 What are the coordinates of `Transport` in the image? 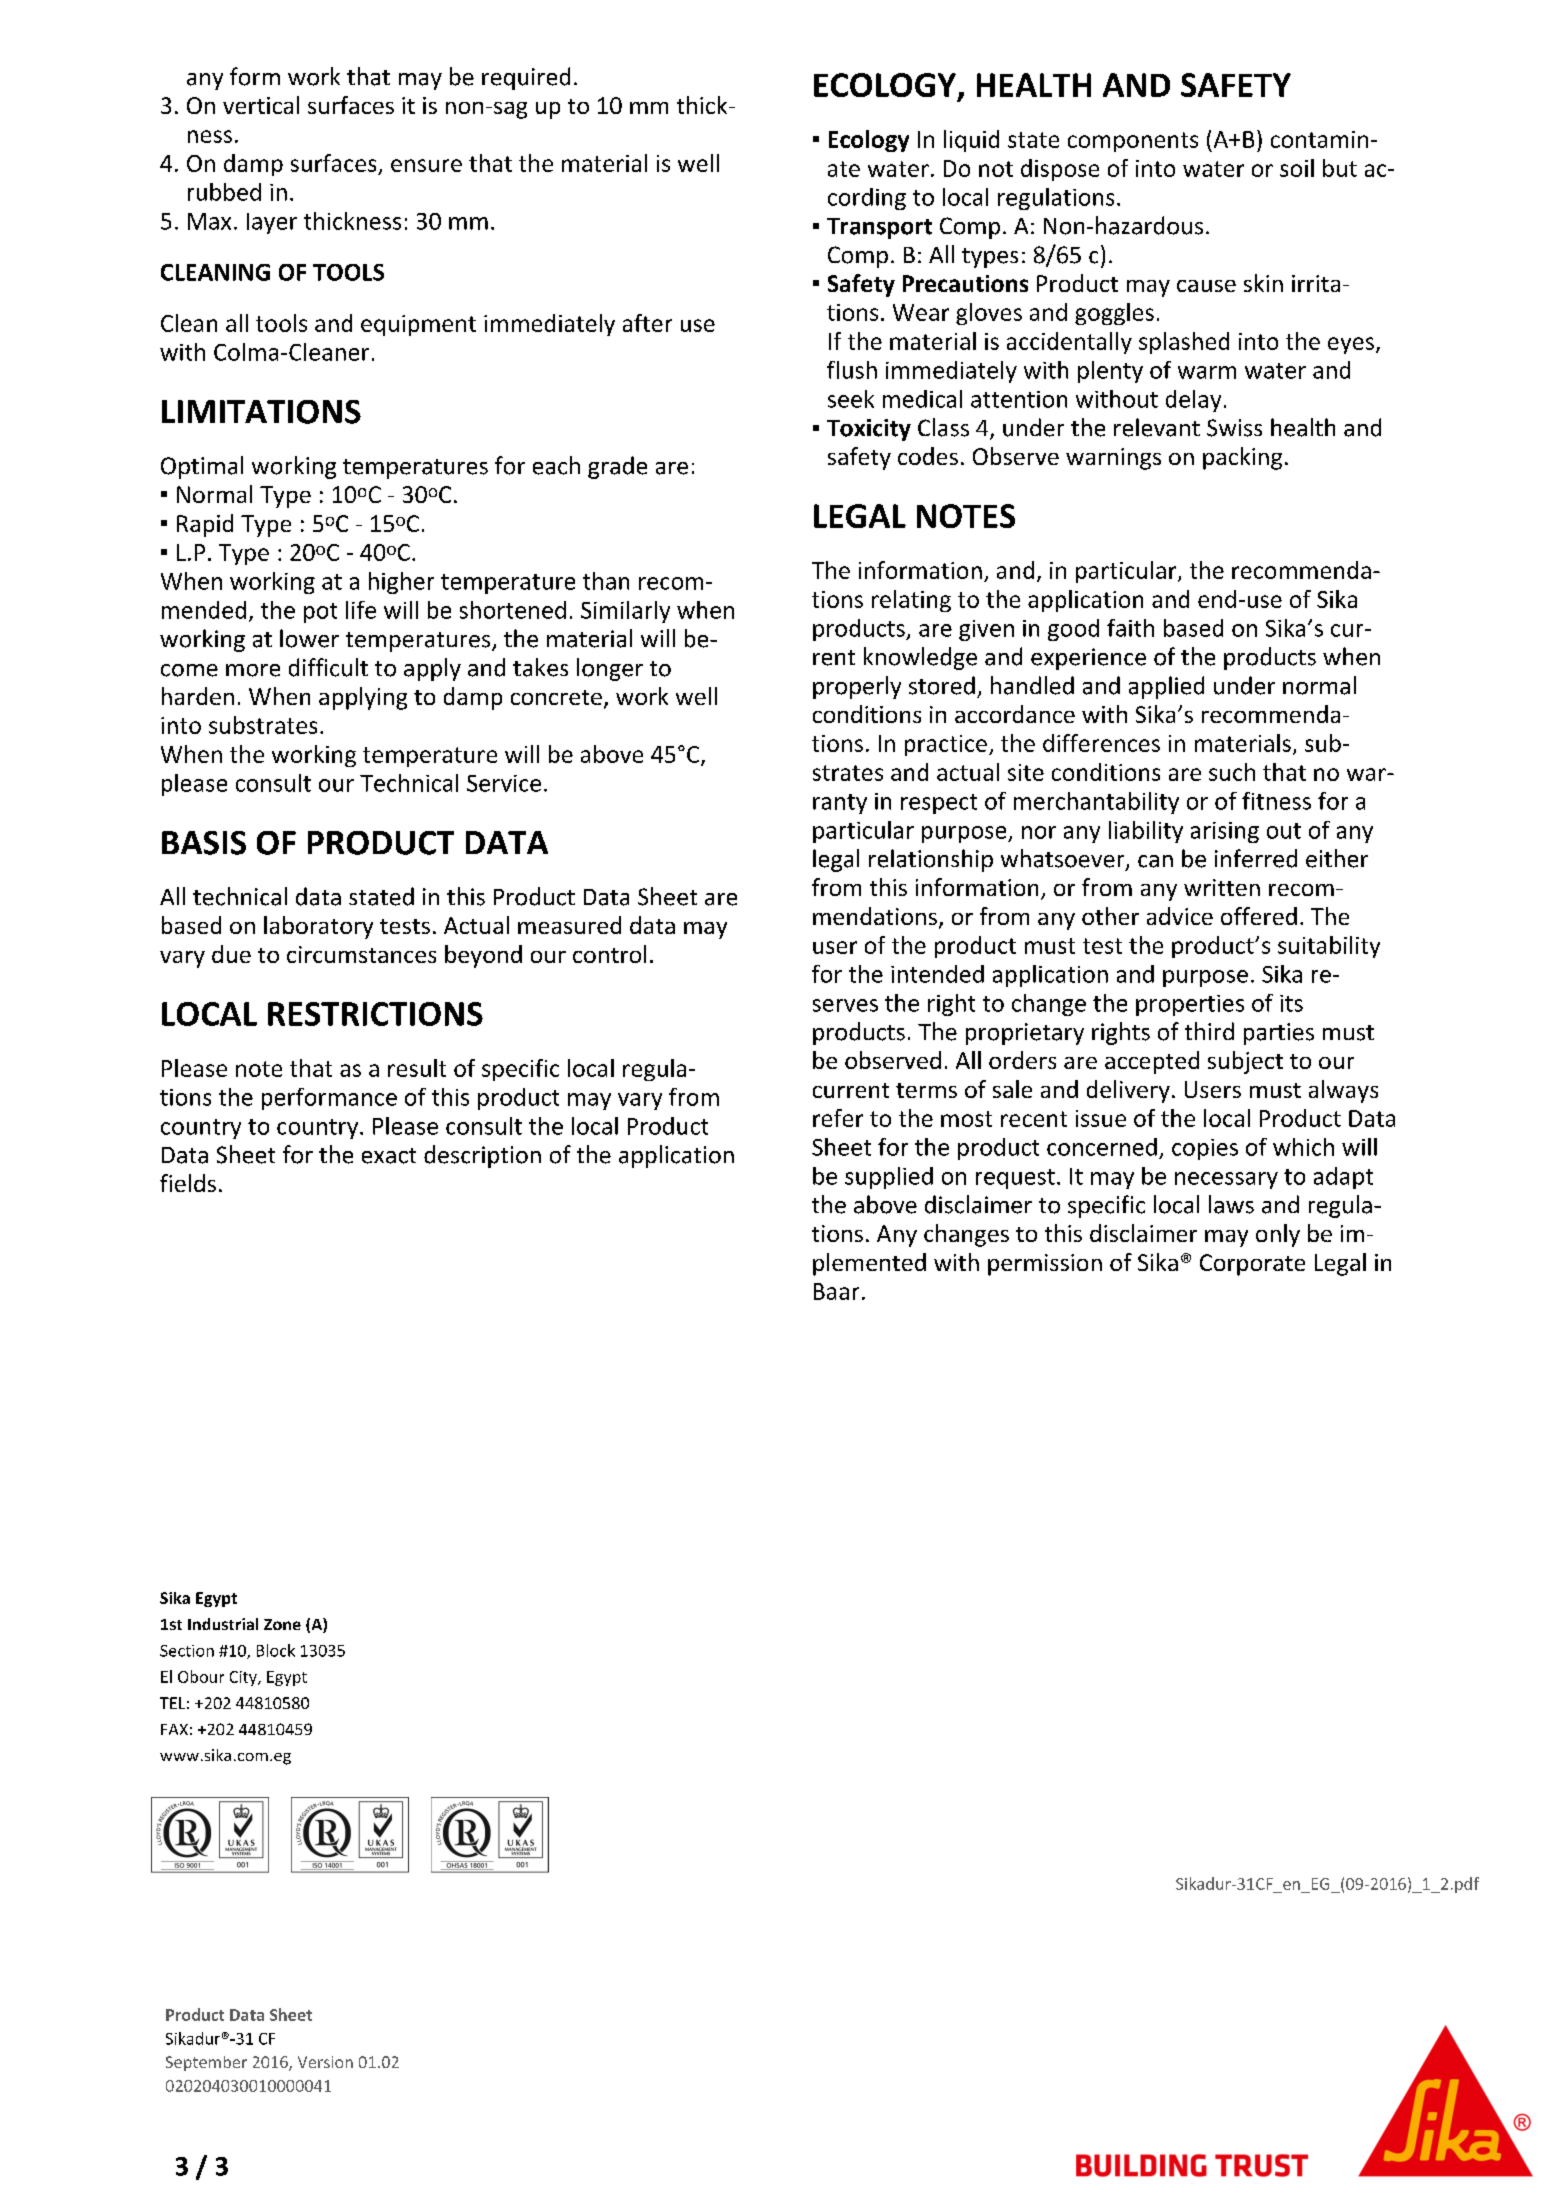 It's located at (879, 228).
